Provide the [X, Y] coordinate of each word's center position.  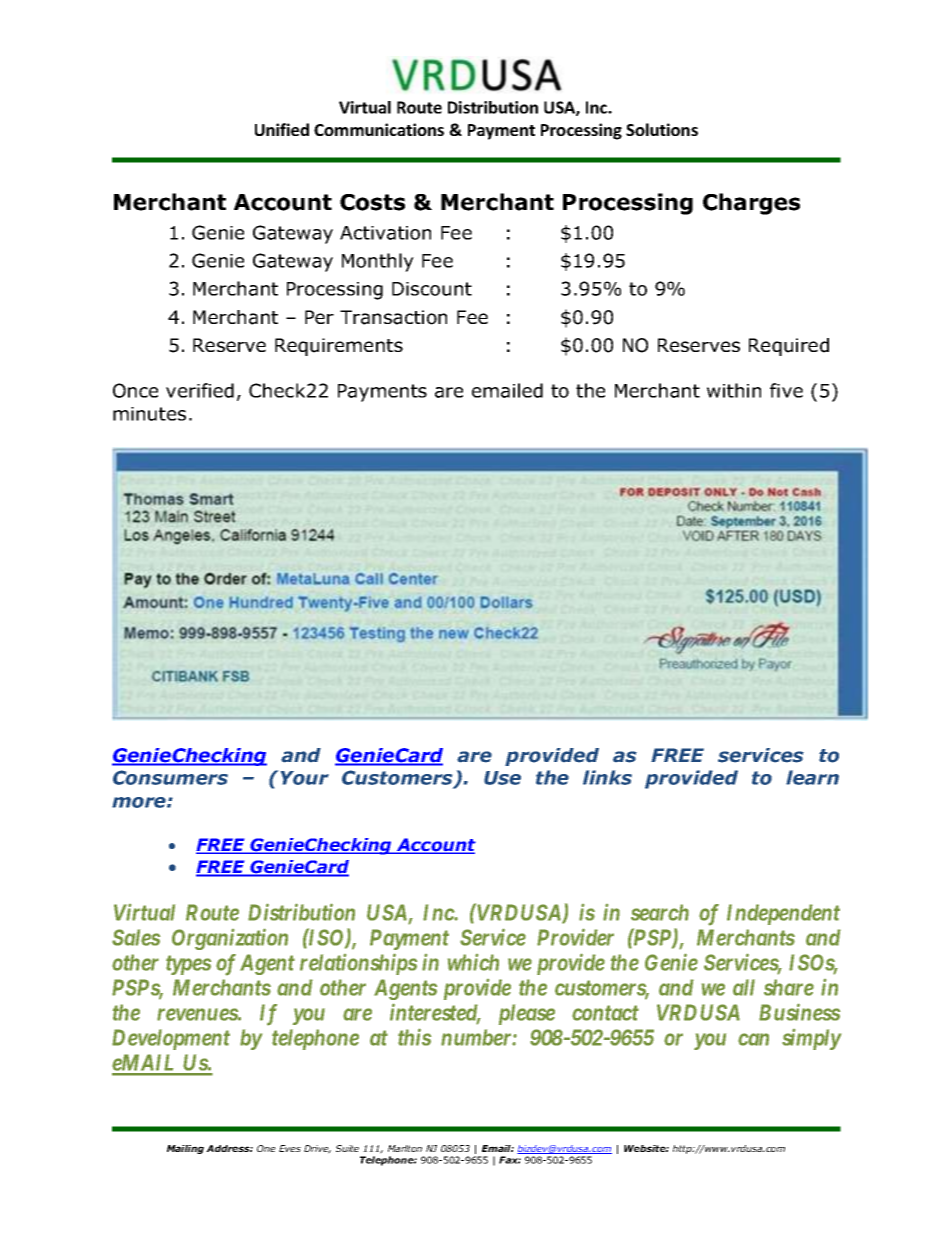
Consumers [170, 777]
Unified [282, 129]
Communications [379, 129]
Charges [751, 204]
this [414, 1037]
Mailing [185, 1149]
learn [812, 777]
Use [502, 778]
